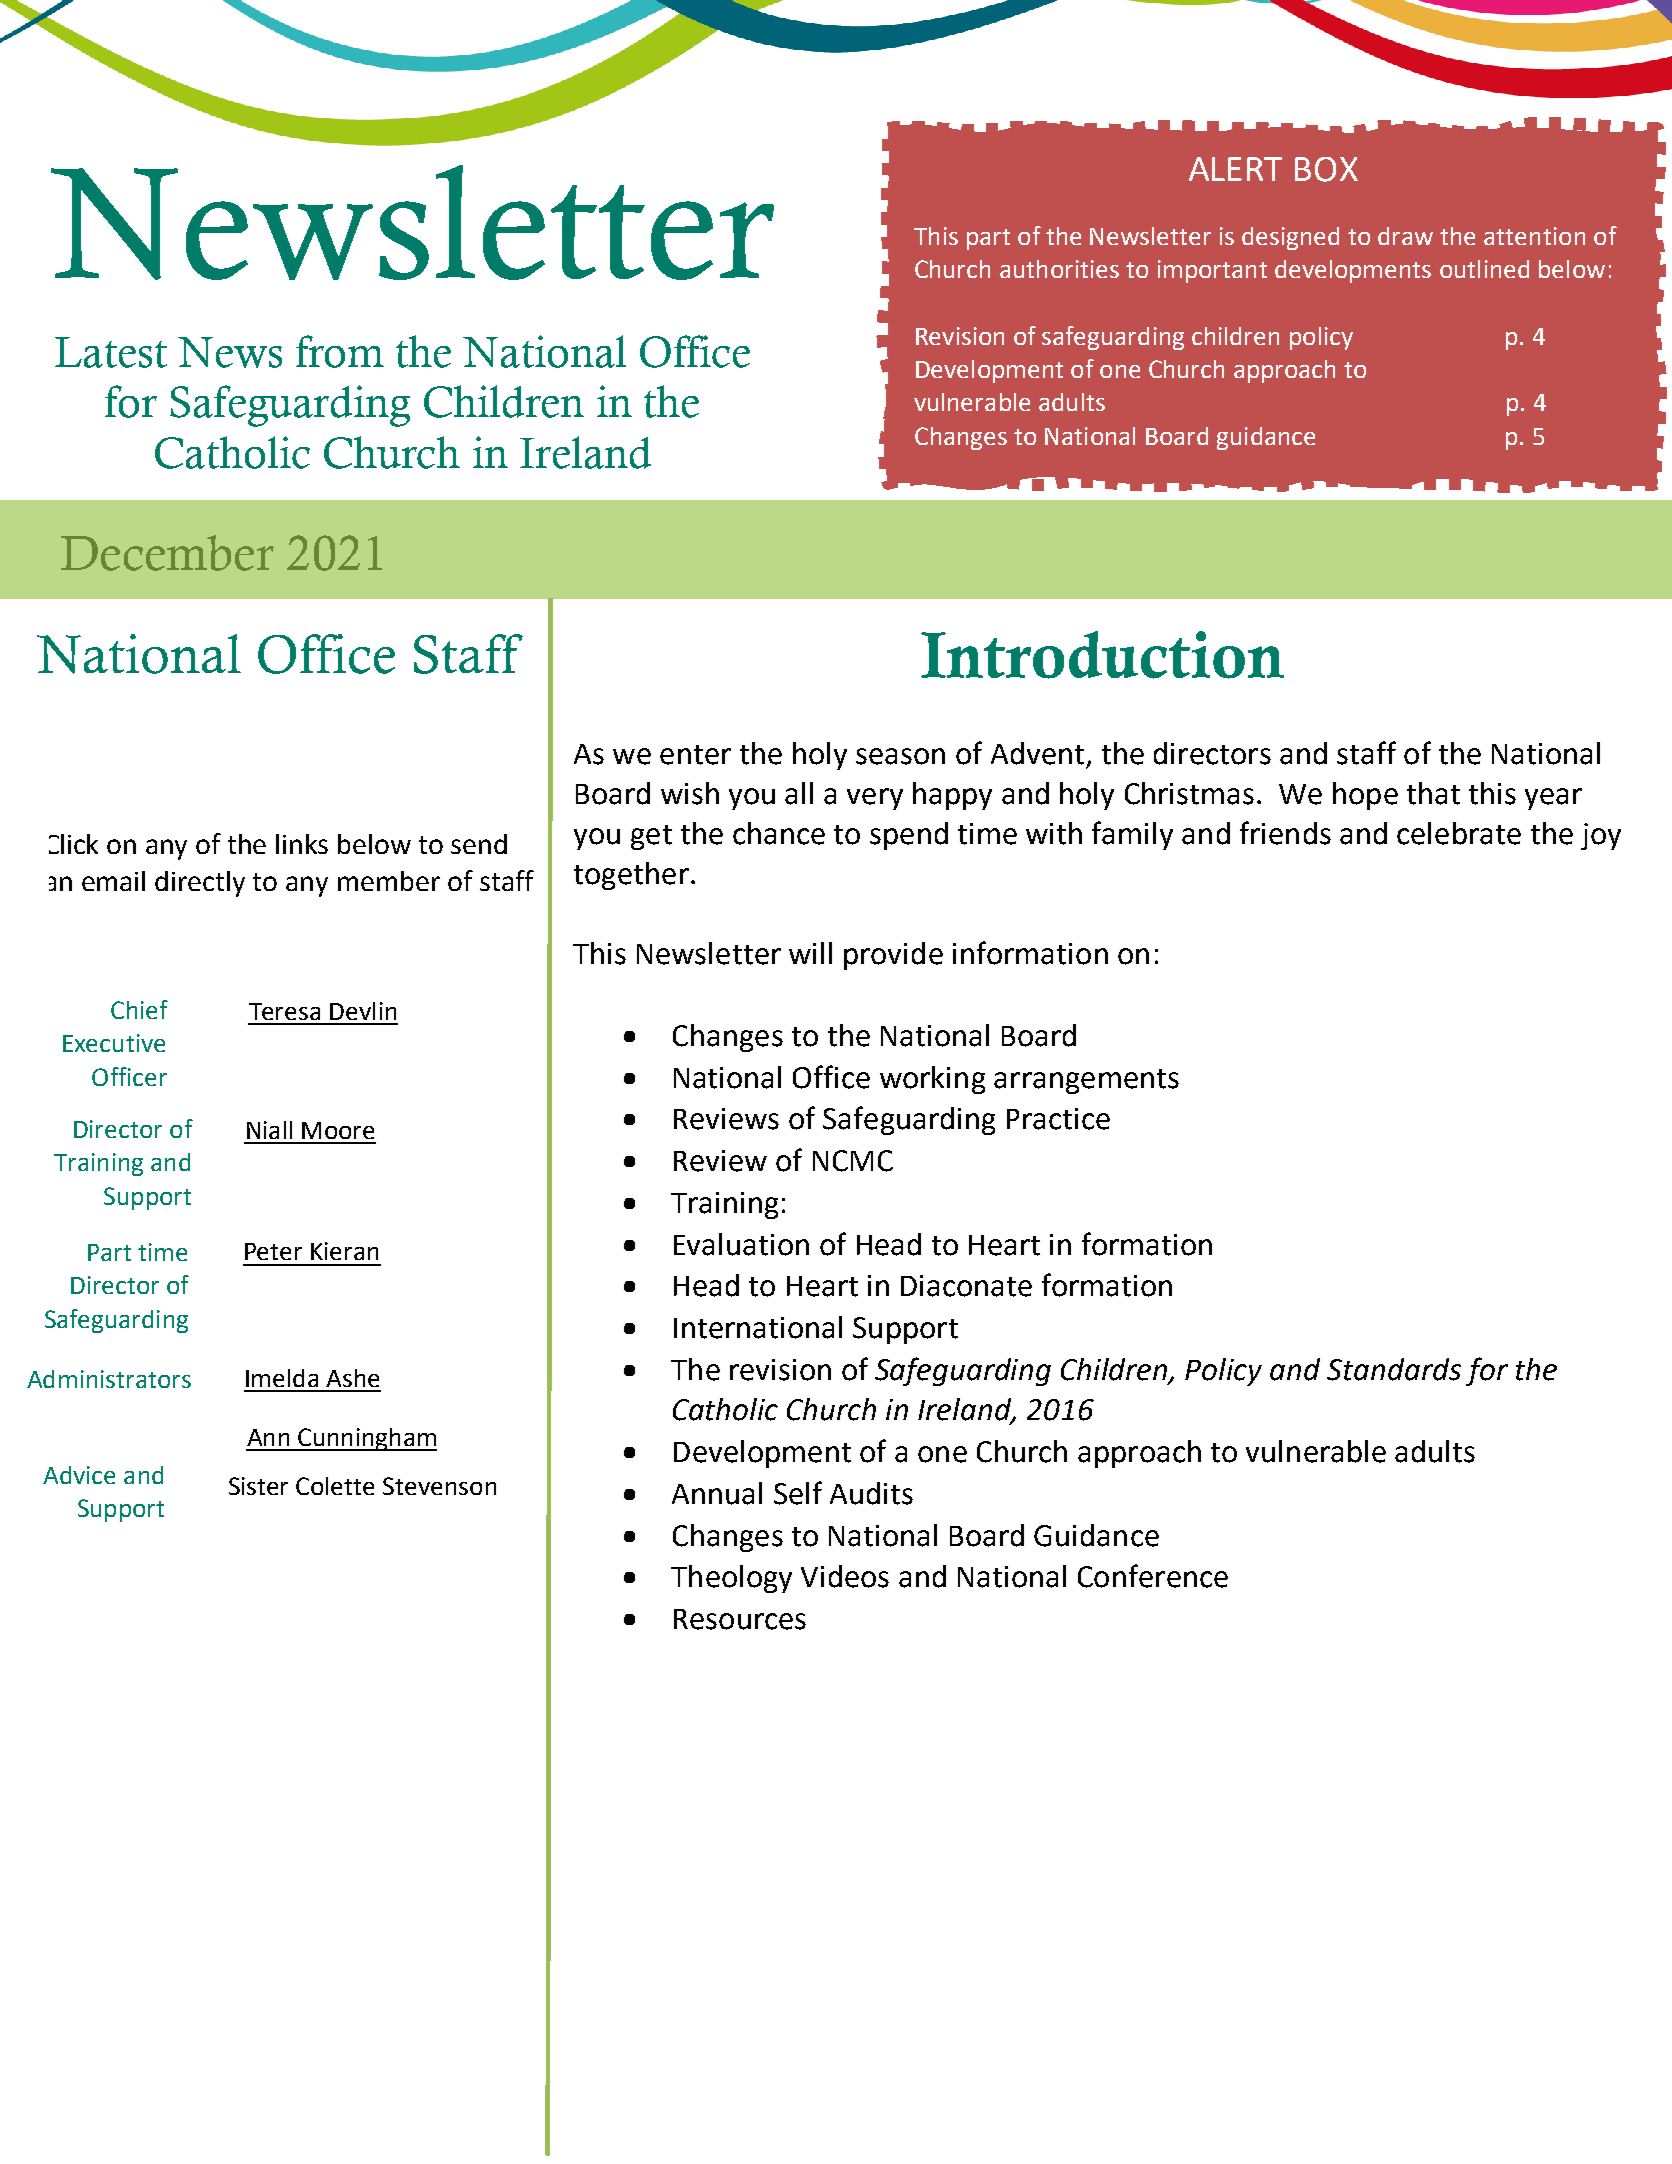  I want to click on that, so click(1433, 793).
